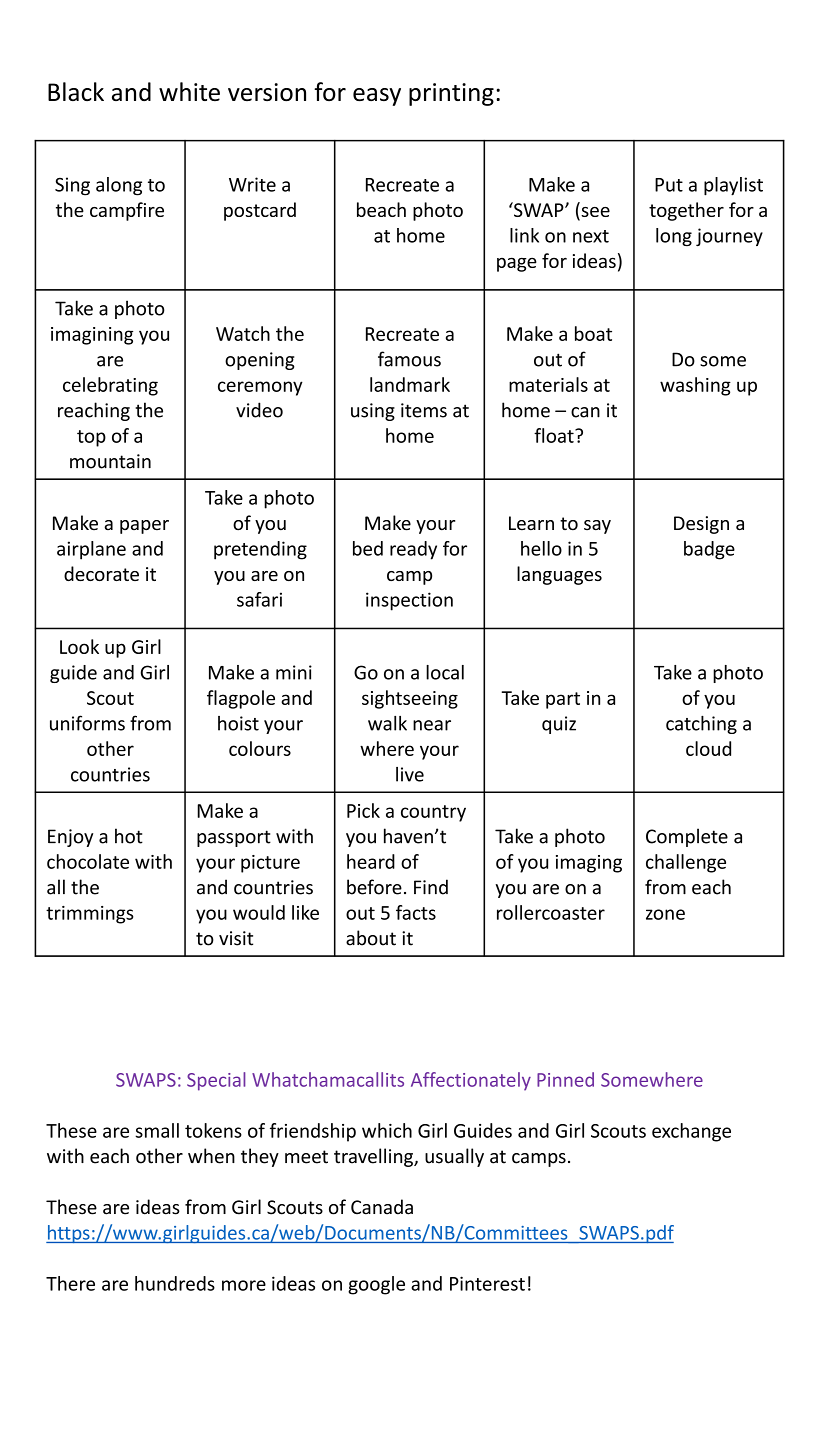 This page has height=1456, width=819. What do you see at coordinates (175, 1283) in the page?
I see `hundreds` at bounding box center [175, 1283].
